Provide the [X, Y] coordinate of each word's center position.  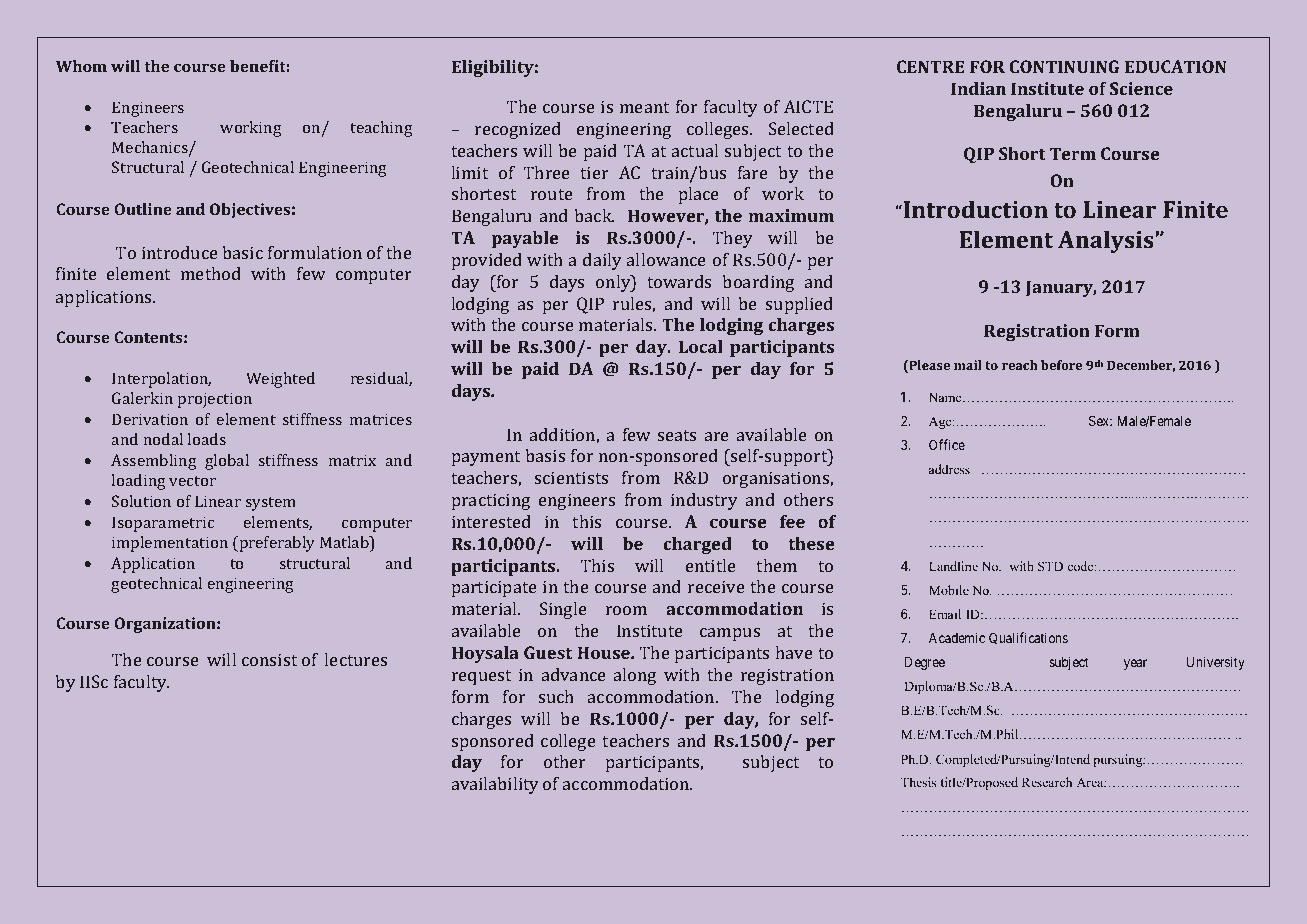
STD [1050, 566]
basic [242, 252]
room [626, 610]
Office [947, 444]
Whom [81, 66]
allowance [666, 259]
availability [495, 785]
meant [644, 107]
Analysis [1107, 242]
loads [206, 439]
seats [677, 435]
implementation [170, 544]
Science [1141, 88]
